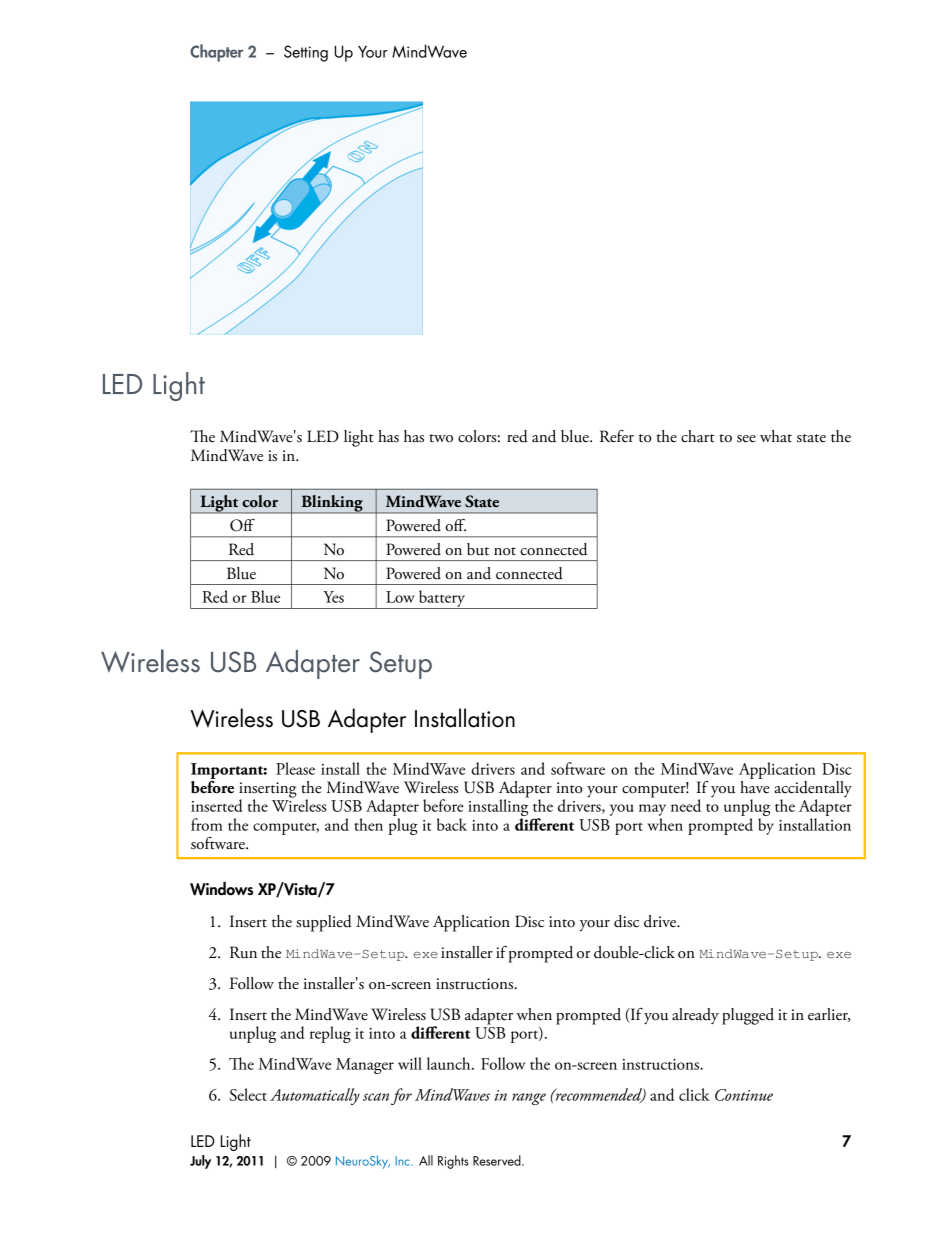 The width and height of the page is (952, 1233). What do you see at coordinates (746, 439) in the page?
I see `see` at bounding box center [746, 439].
